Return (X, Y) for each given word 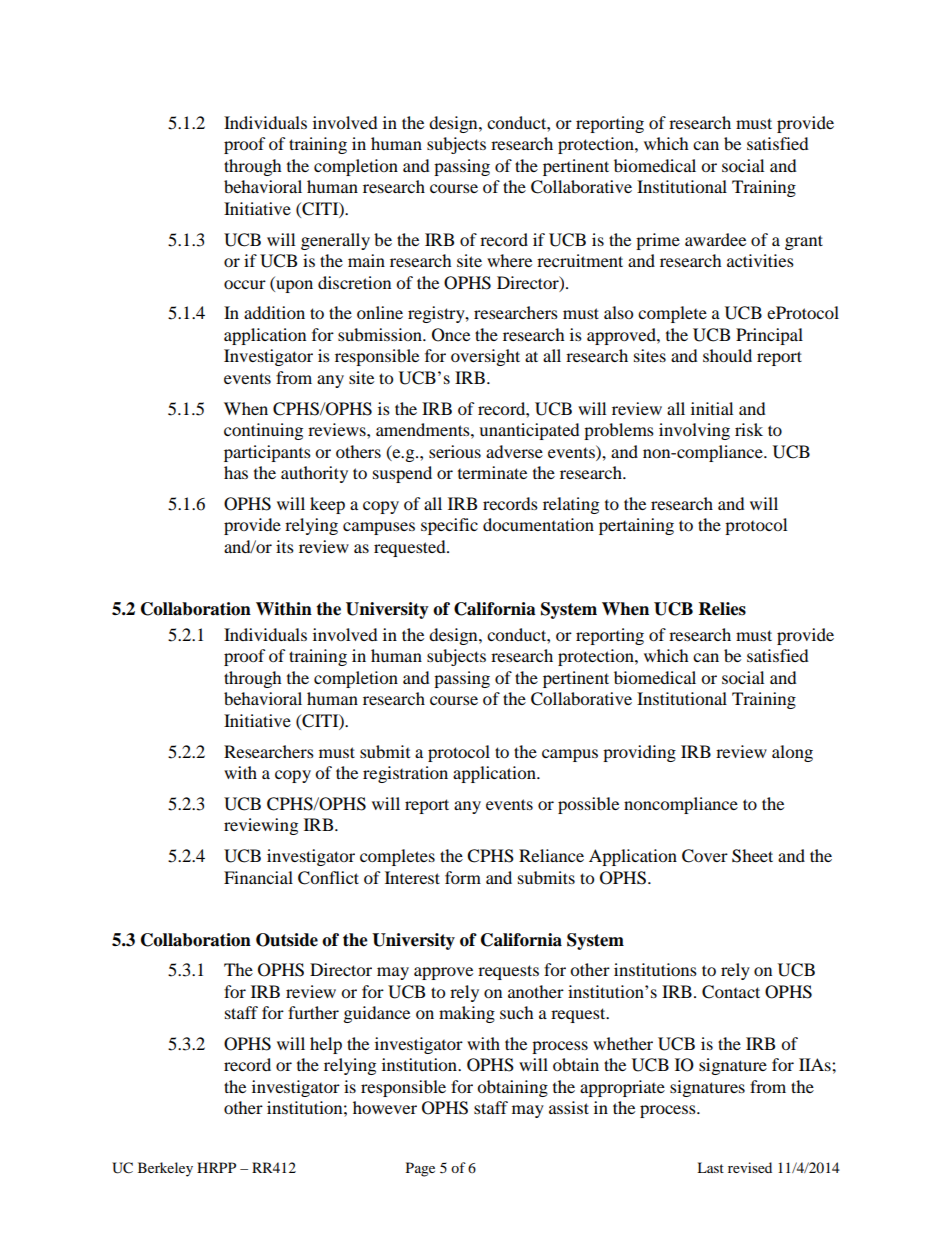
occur (245, 284)
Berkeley (165, 1169)
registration (405, 774)
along (792, 753)
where (509, 260)
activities (760, 260)
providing (639, 753)
